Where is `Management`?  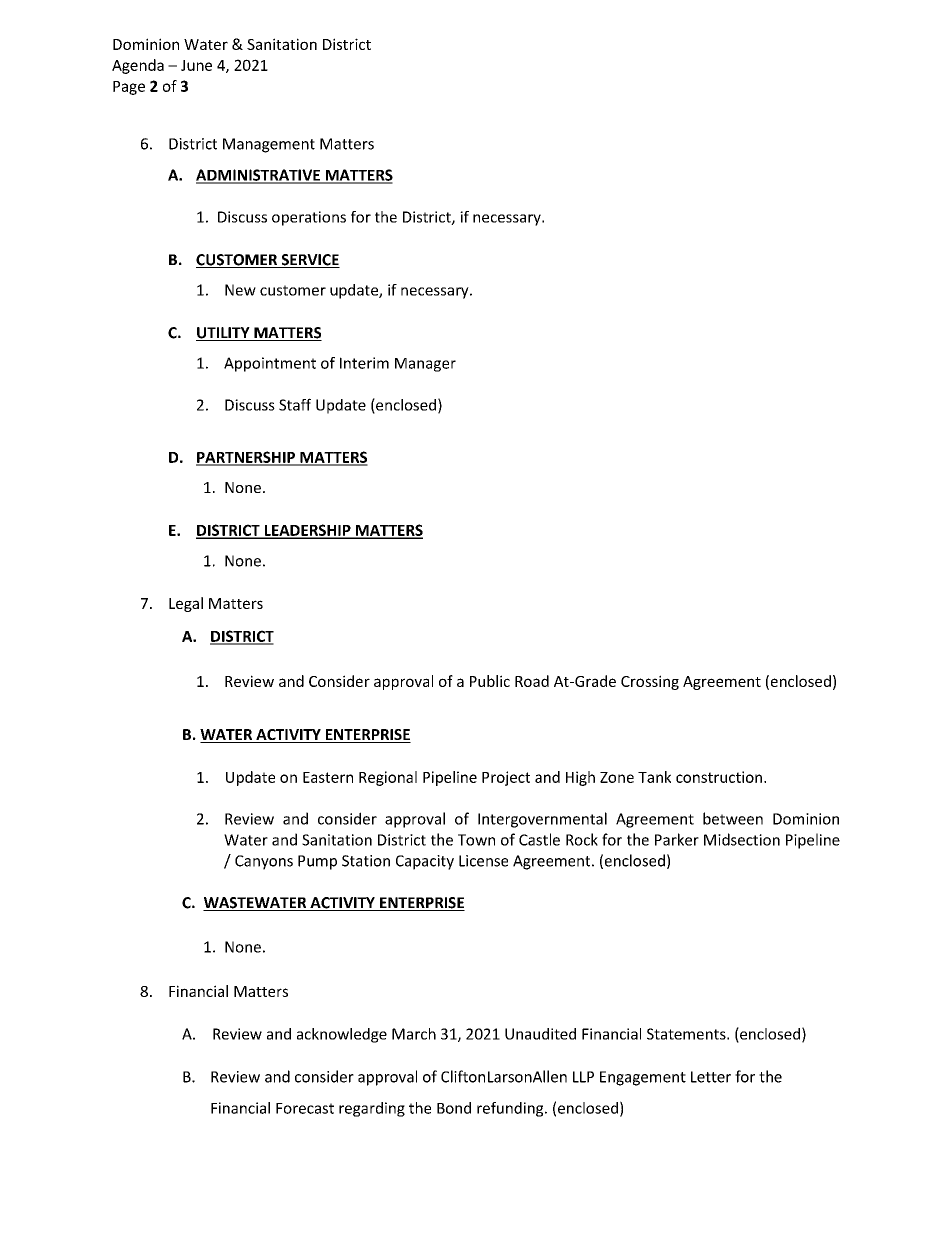 Management is located at coordinates (269, 145).
